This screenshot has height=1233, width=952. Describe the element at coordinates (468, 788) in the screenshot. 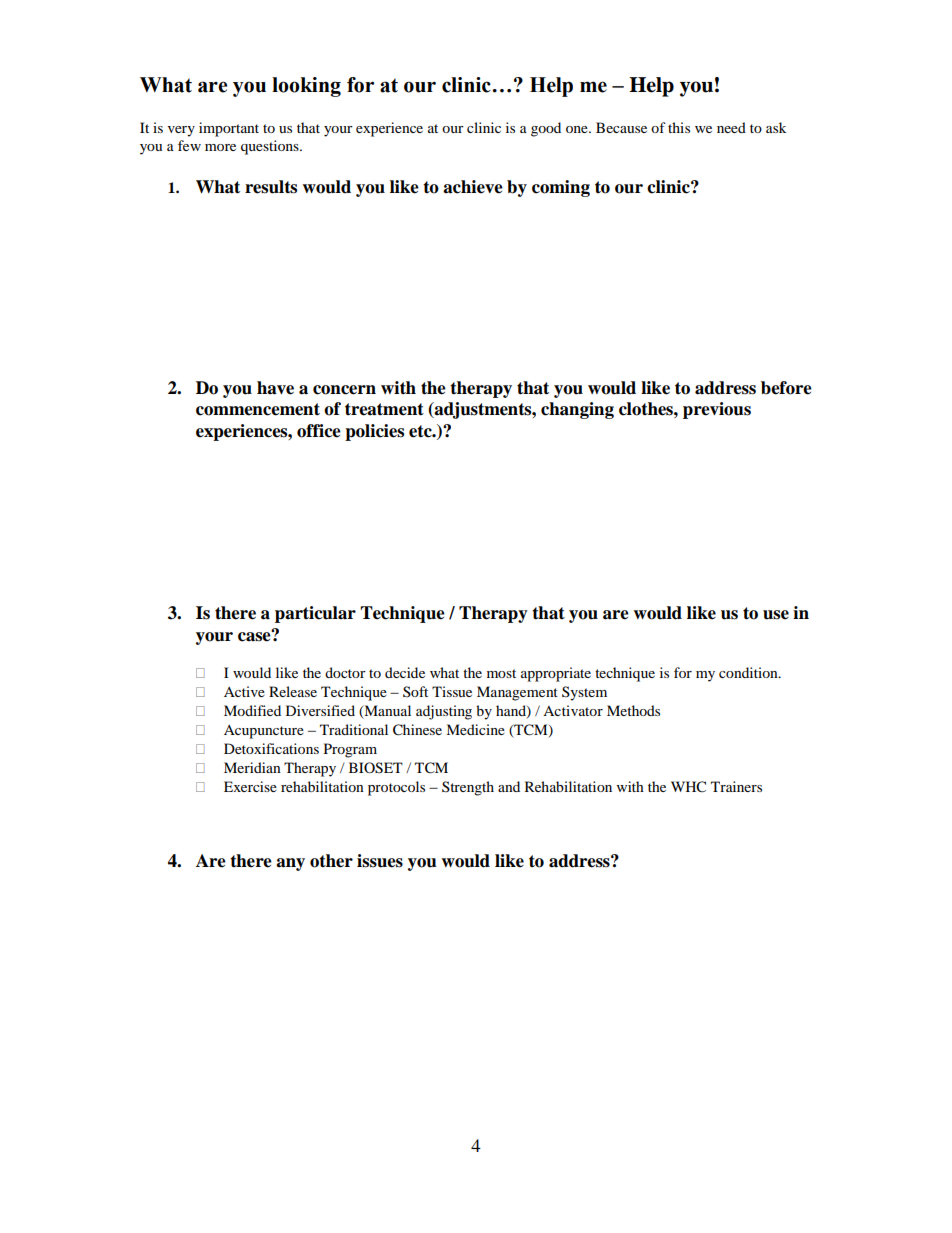

I see `Strength` at that location.
